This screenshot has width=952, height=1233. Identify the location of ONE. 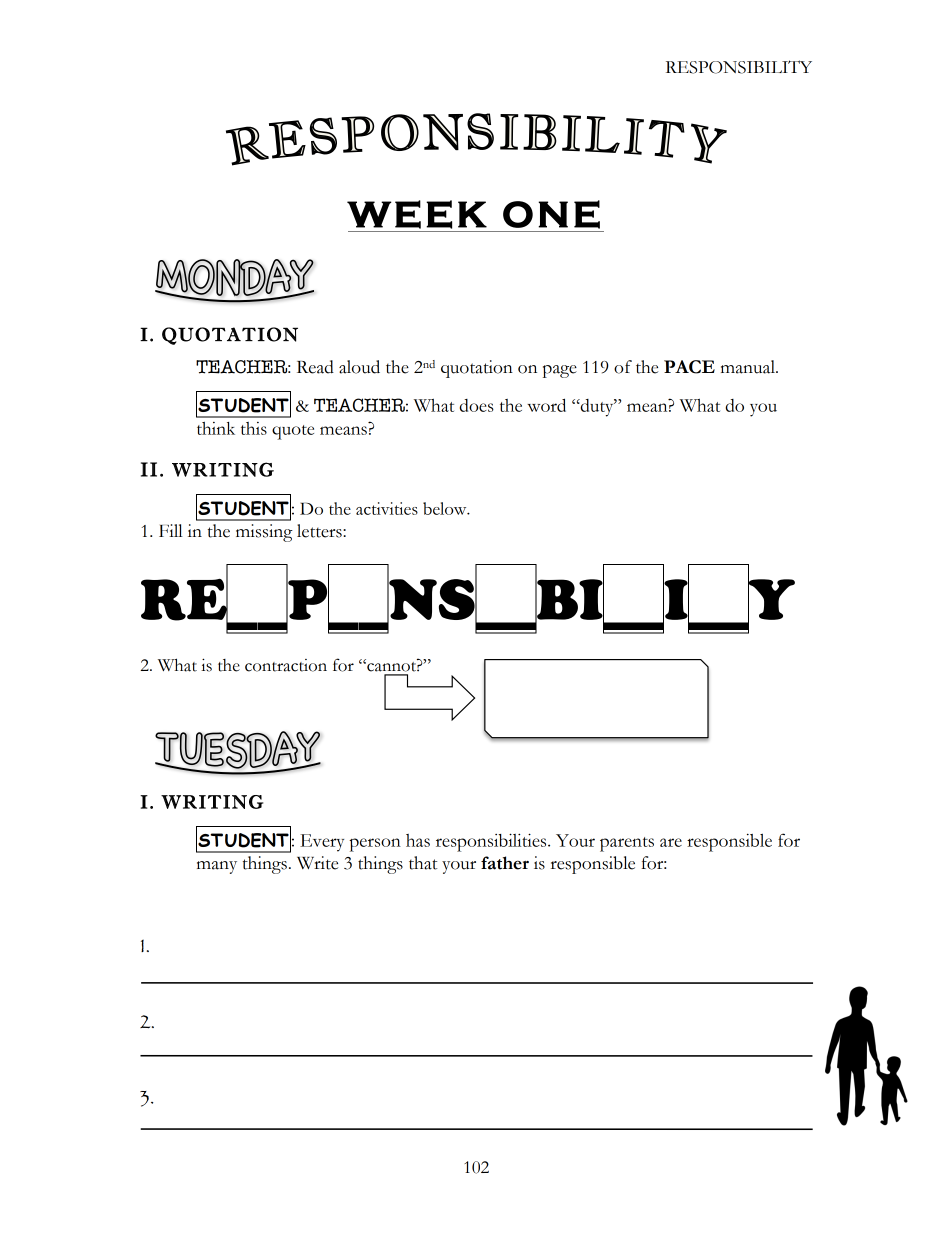
(551, 214).
